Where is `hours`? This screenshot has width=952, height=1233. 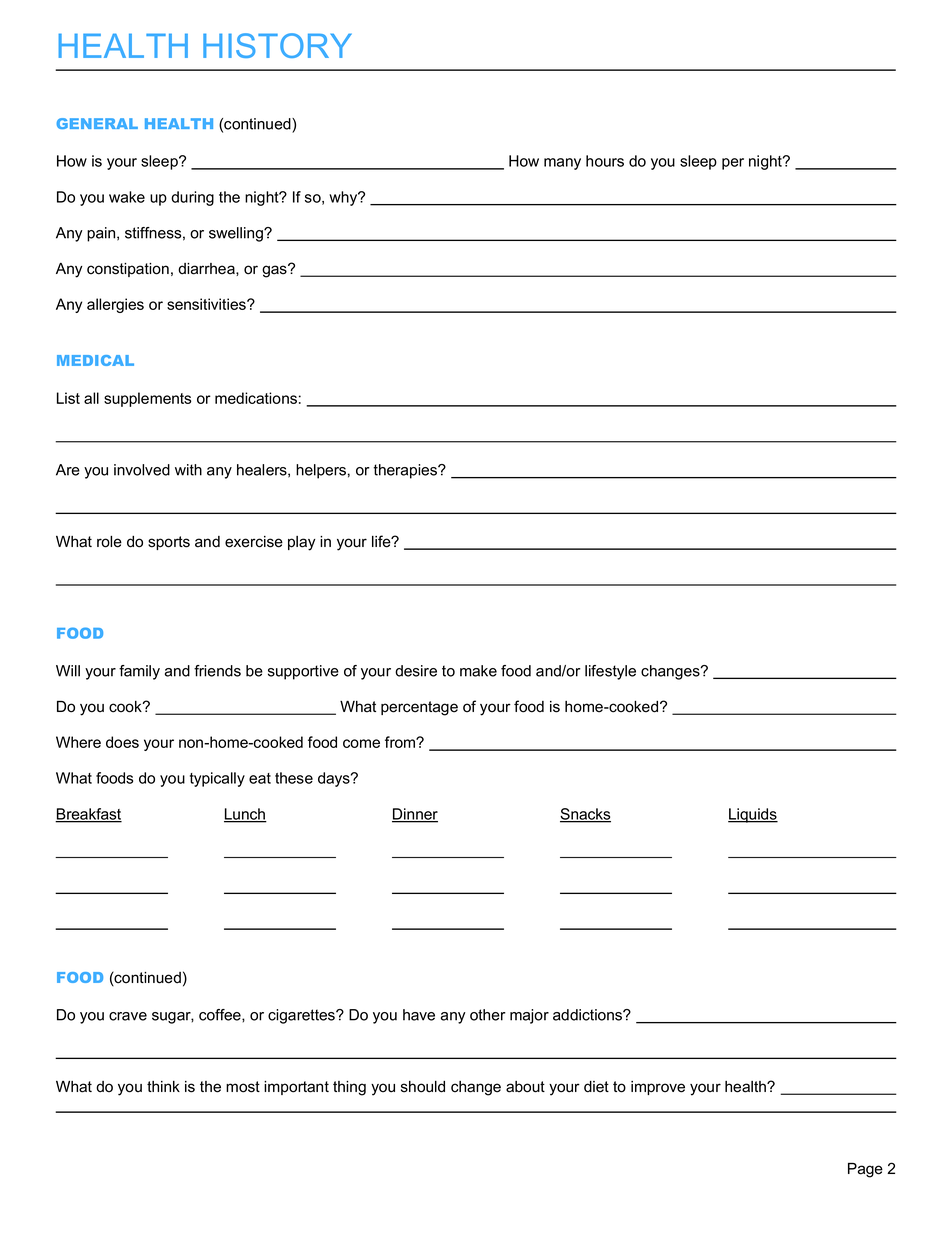
hours is located at coordinates (605, 161).
